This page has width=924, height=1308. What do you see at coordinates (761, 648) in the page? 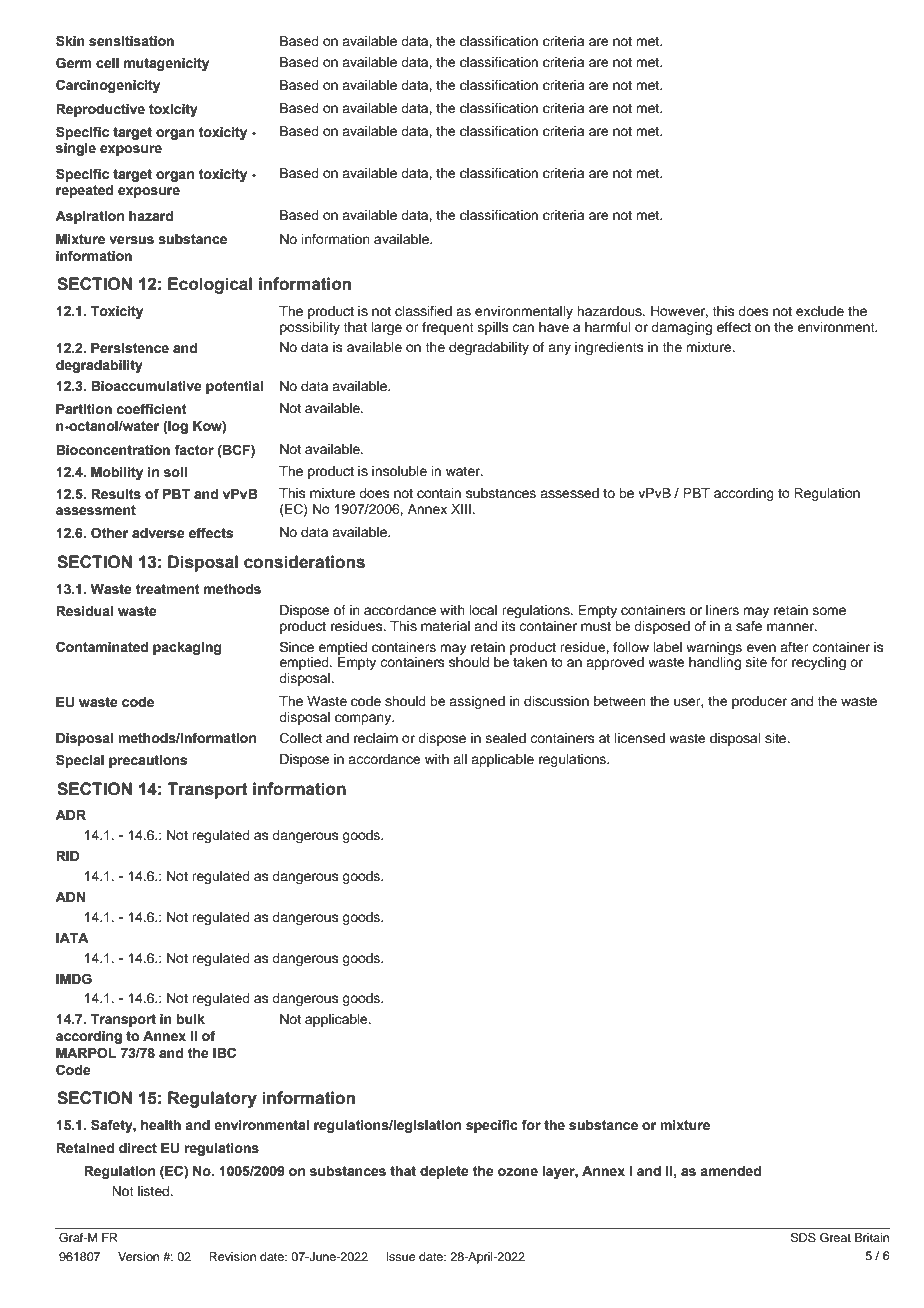
I see `even` at bounding box center [761, 648].
